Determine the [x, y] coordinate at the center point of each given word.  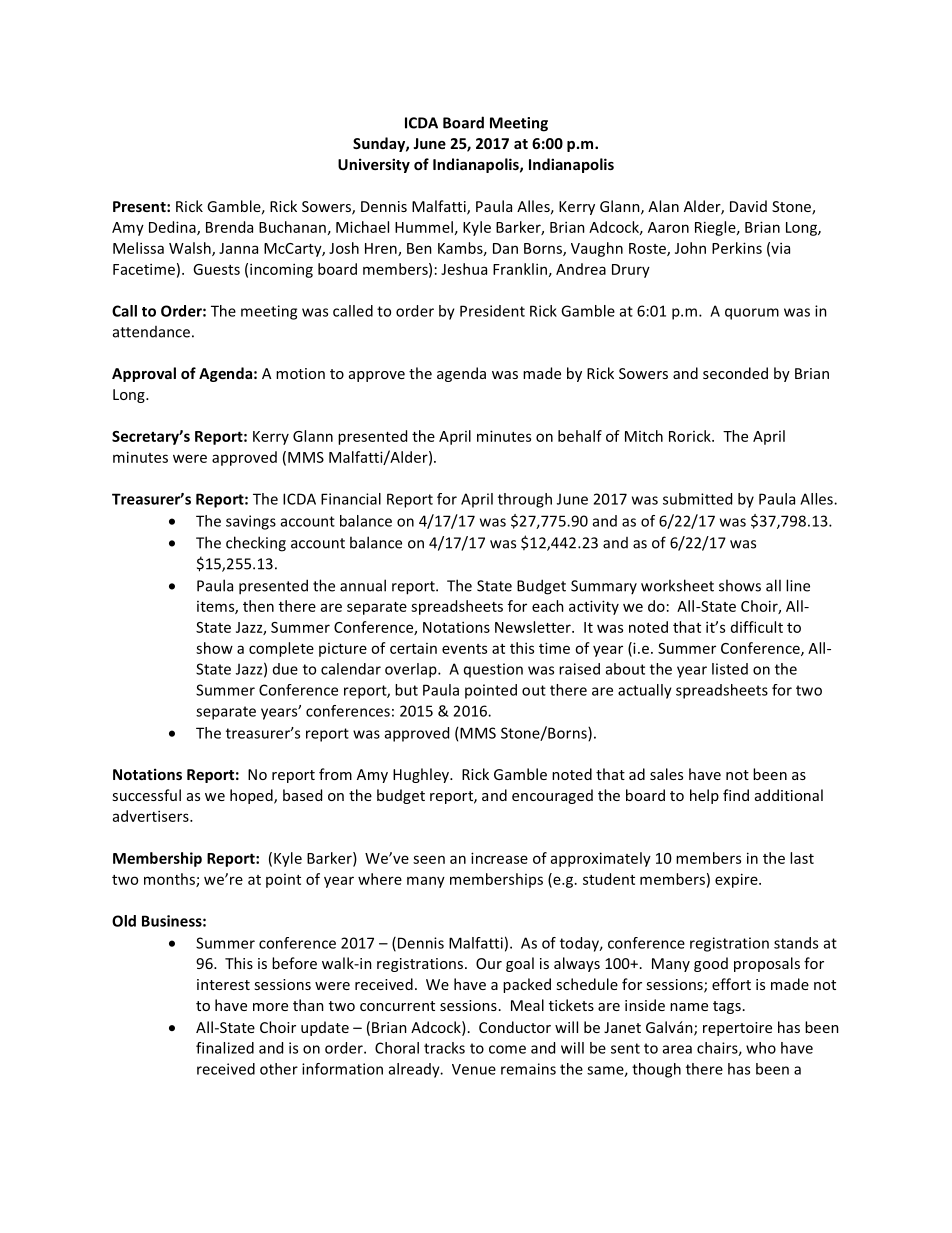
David [748, 206]
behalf [580, 436]
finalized [225, 1048]
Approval [144, 374]
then [258, 606]
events [464, 649]
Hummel [424, 227]
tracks [444, 1048]
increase [499, 858]
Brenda [229, 227]
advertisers [152, 816]
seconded [735, 373]
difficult [757, 627]
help [704, 796]
